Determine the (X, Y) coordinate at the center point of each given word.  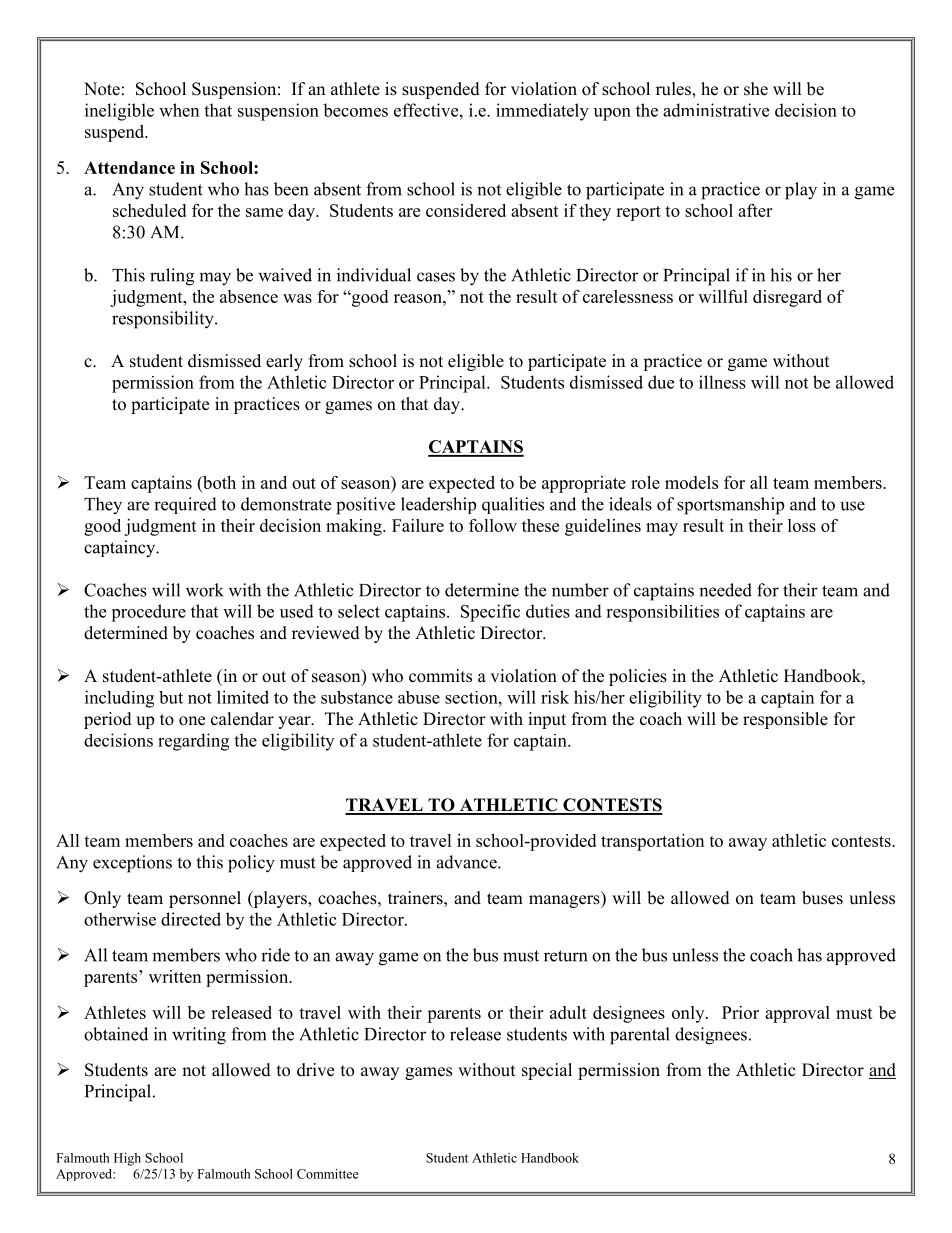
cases (436, 277)
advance (467, 862)
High (127, 1159)
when (179, 110)
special (547, 1071)
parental (640, 1036)
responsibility (164, 320)
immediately (542, 112)
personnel (205, 899)
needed (725, 590)
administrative (716, 110)
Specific (490, 613)
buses (822, 898)
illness (722, 382)
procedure (148, 613)
